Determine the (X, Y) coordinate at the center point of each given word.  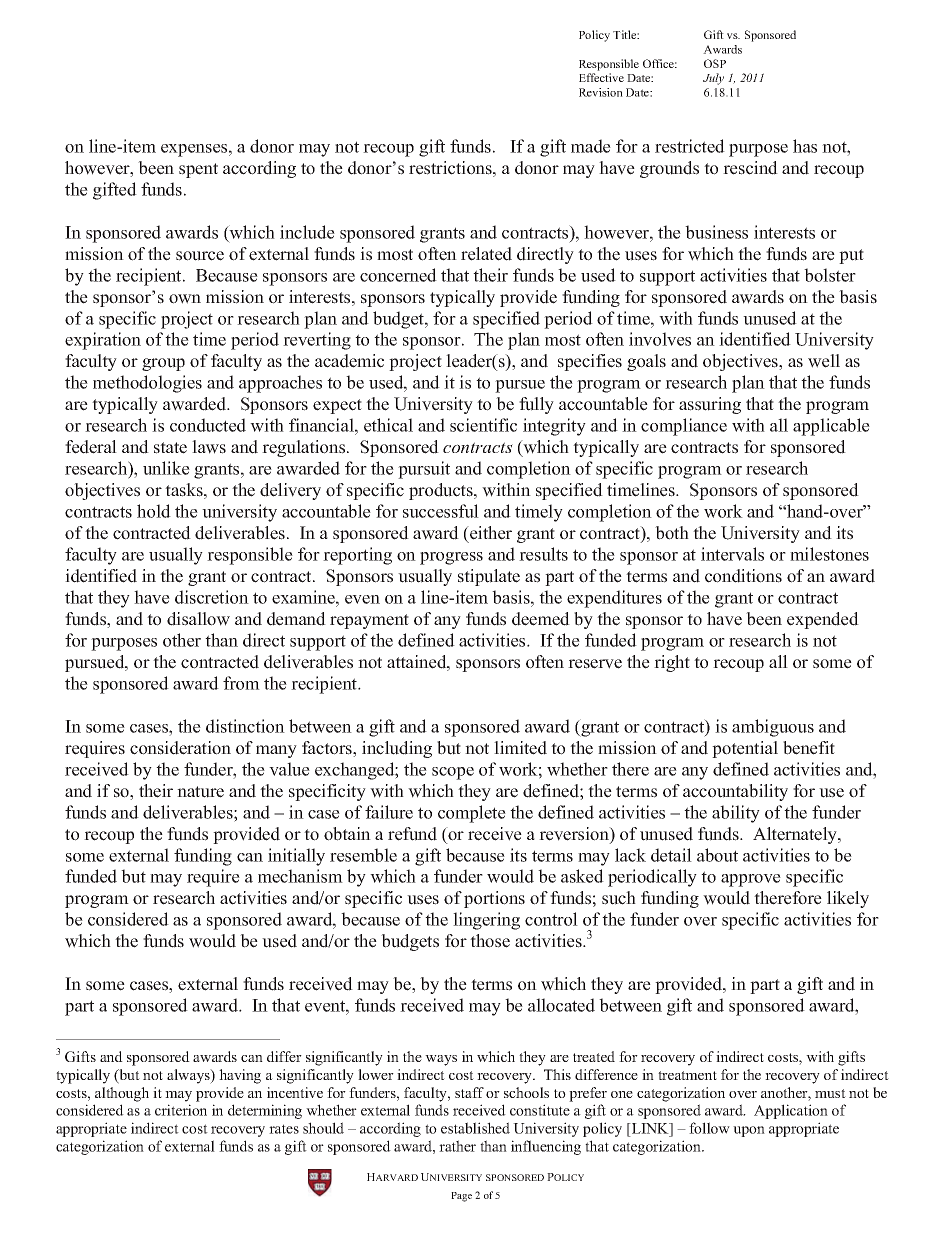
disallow (198, 619)
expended (823, 620)
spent (198, 170)
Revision (601, 92)
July (713, 79)
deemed (541, 619)
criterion (181, 1110)
